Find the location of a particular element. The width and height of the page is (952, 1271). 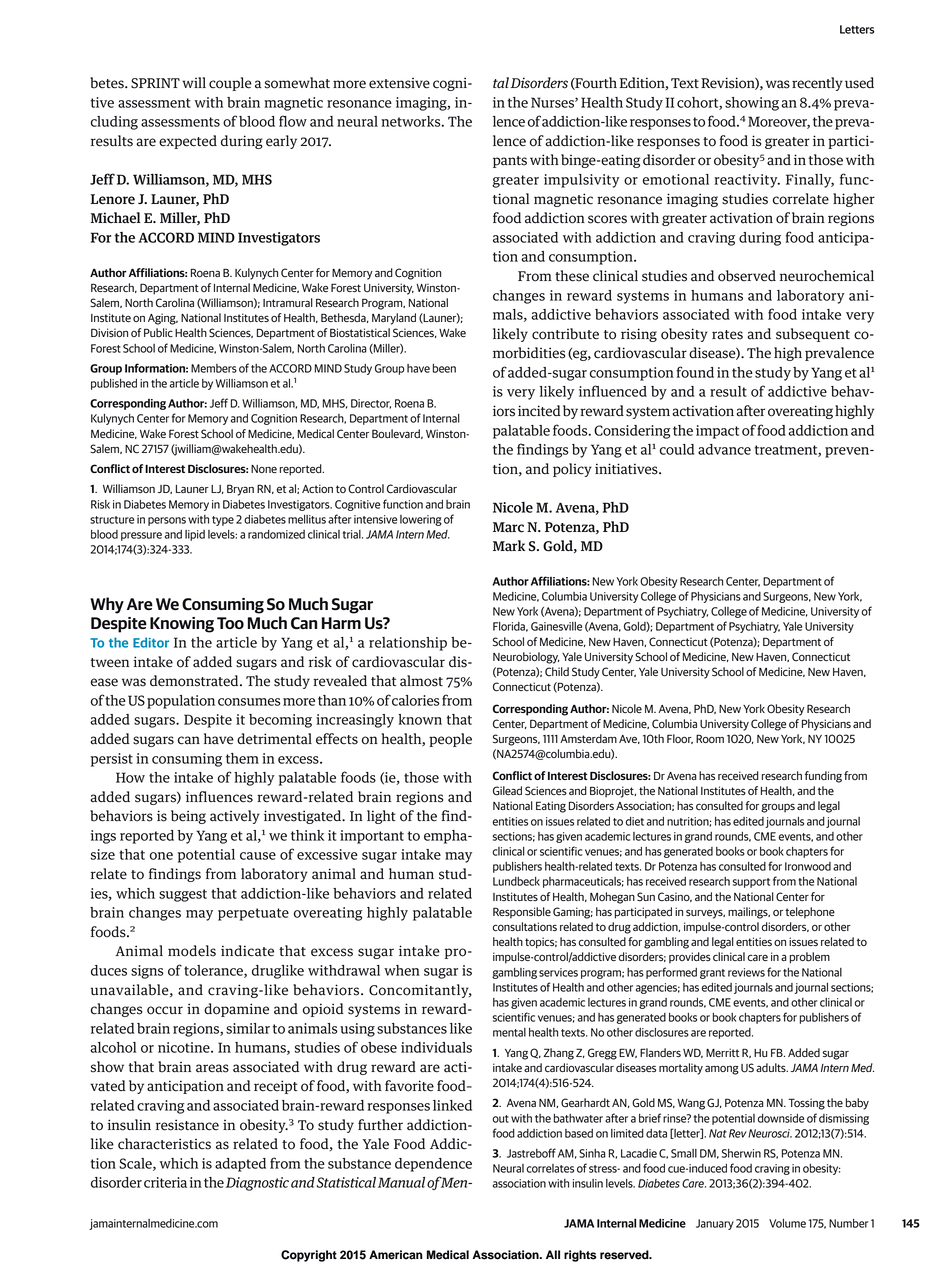

advance is located at coordinates (724, 449).
